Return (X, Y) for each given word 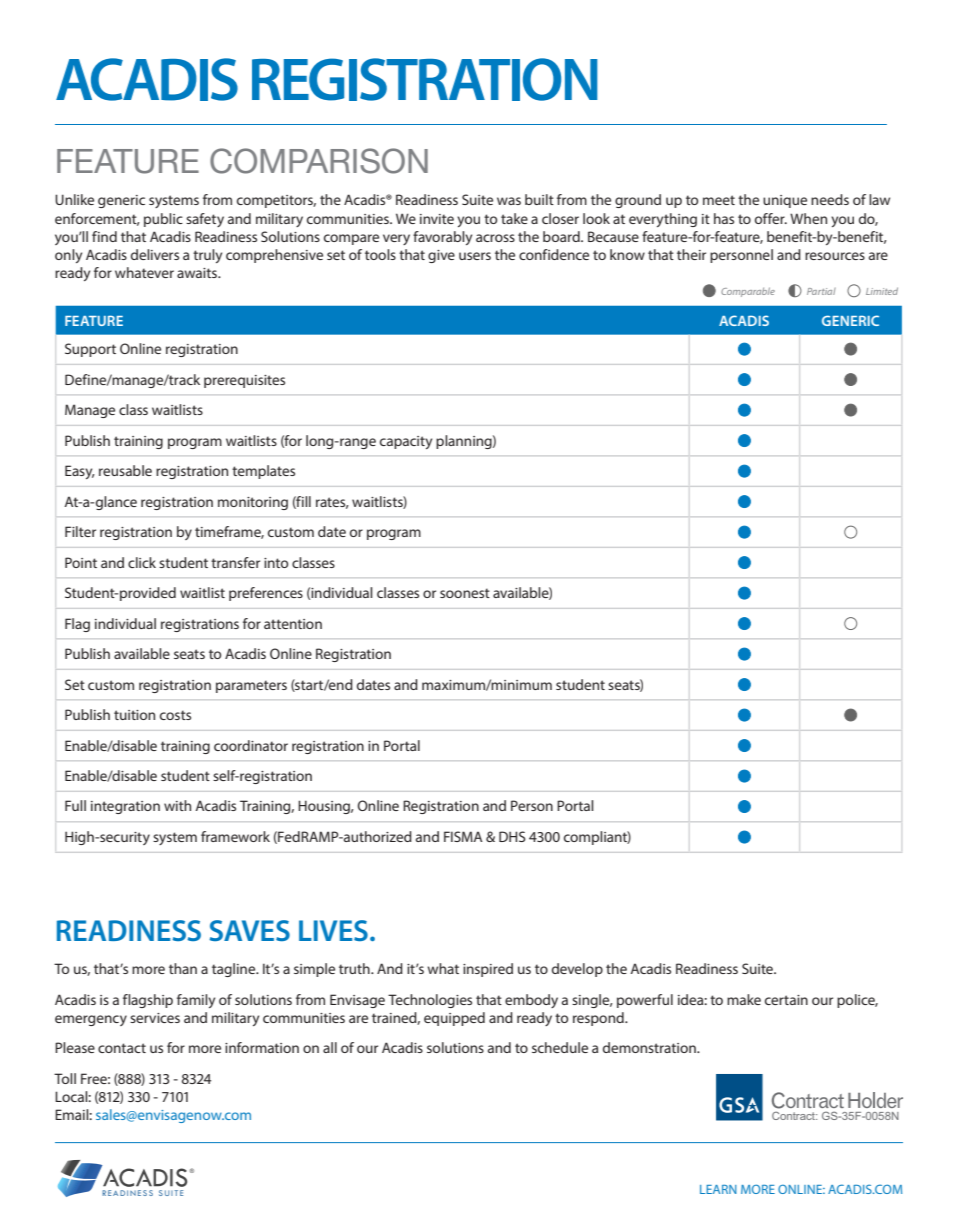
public (163, 220)
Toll (65, 1078)
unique (785, 201)
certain (786, 1000)
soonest (465, 593)
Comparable (748, 292)
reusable (125, 470)
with (177, 805)
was (509, 201)
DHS (512, 836)
